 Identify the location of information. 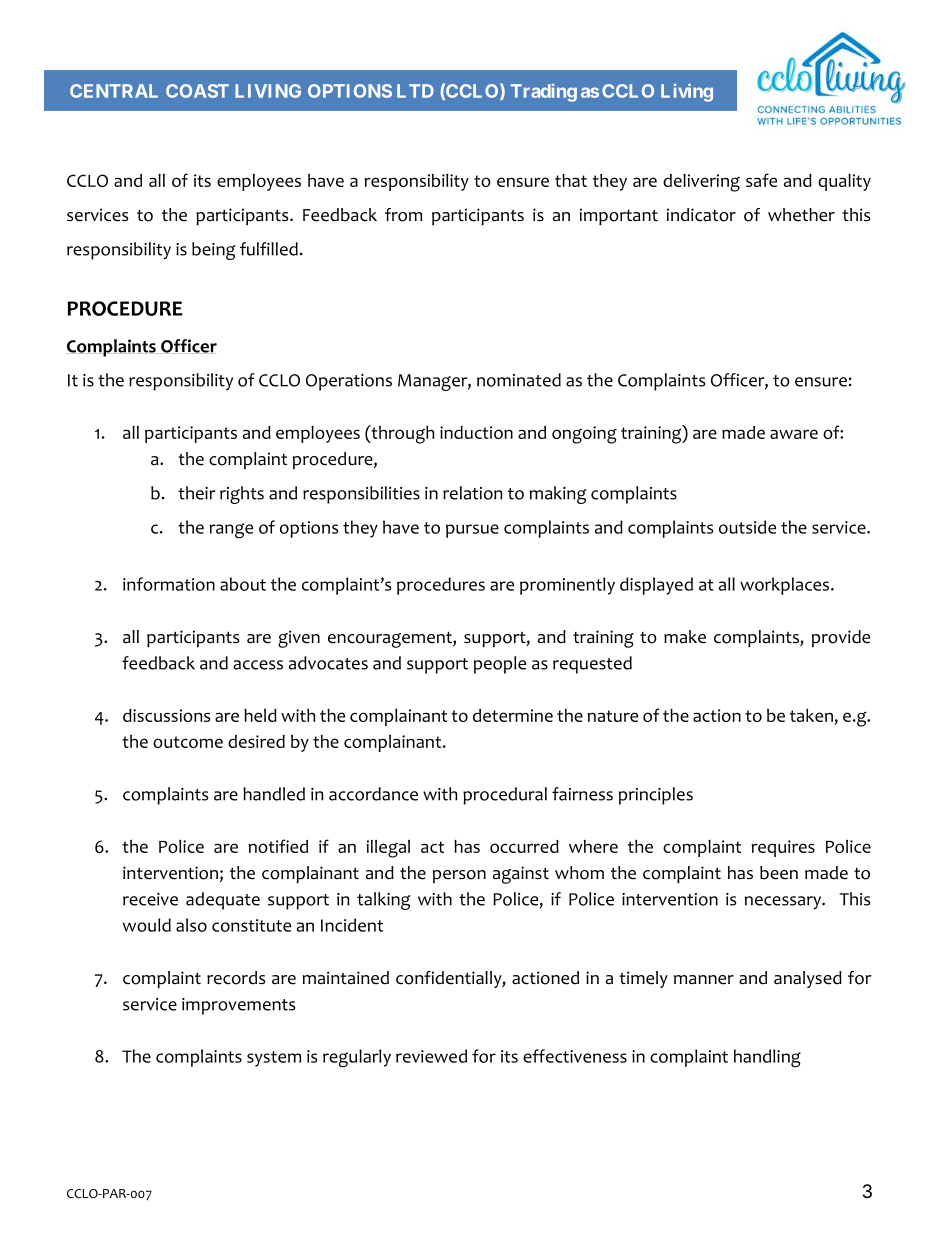
(169, 584).
